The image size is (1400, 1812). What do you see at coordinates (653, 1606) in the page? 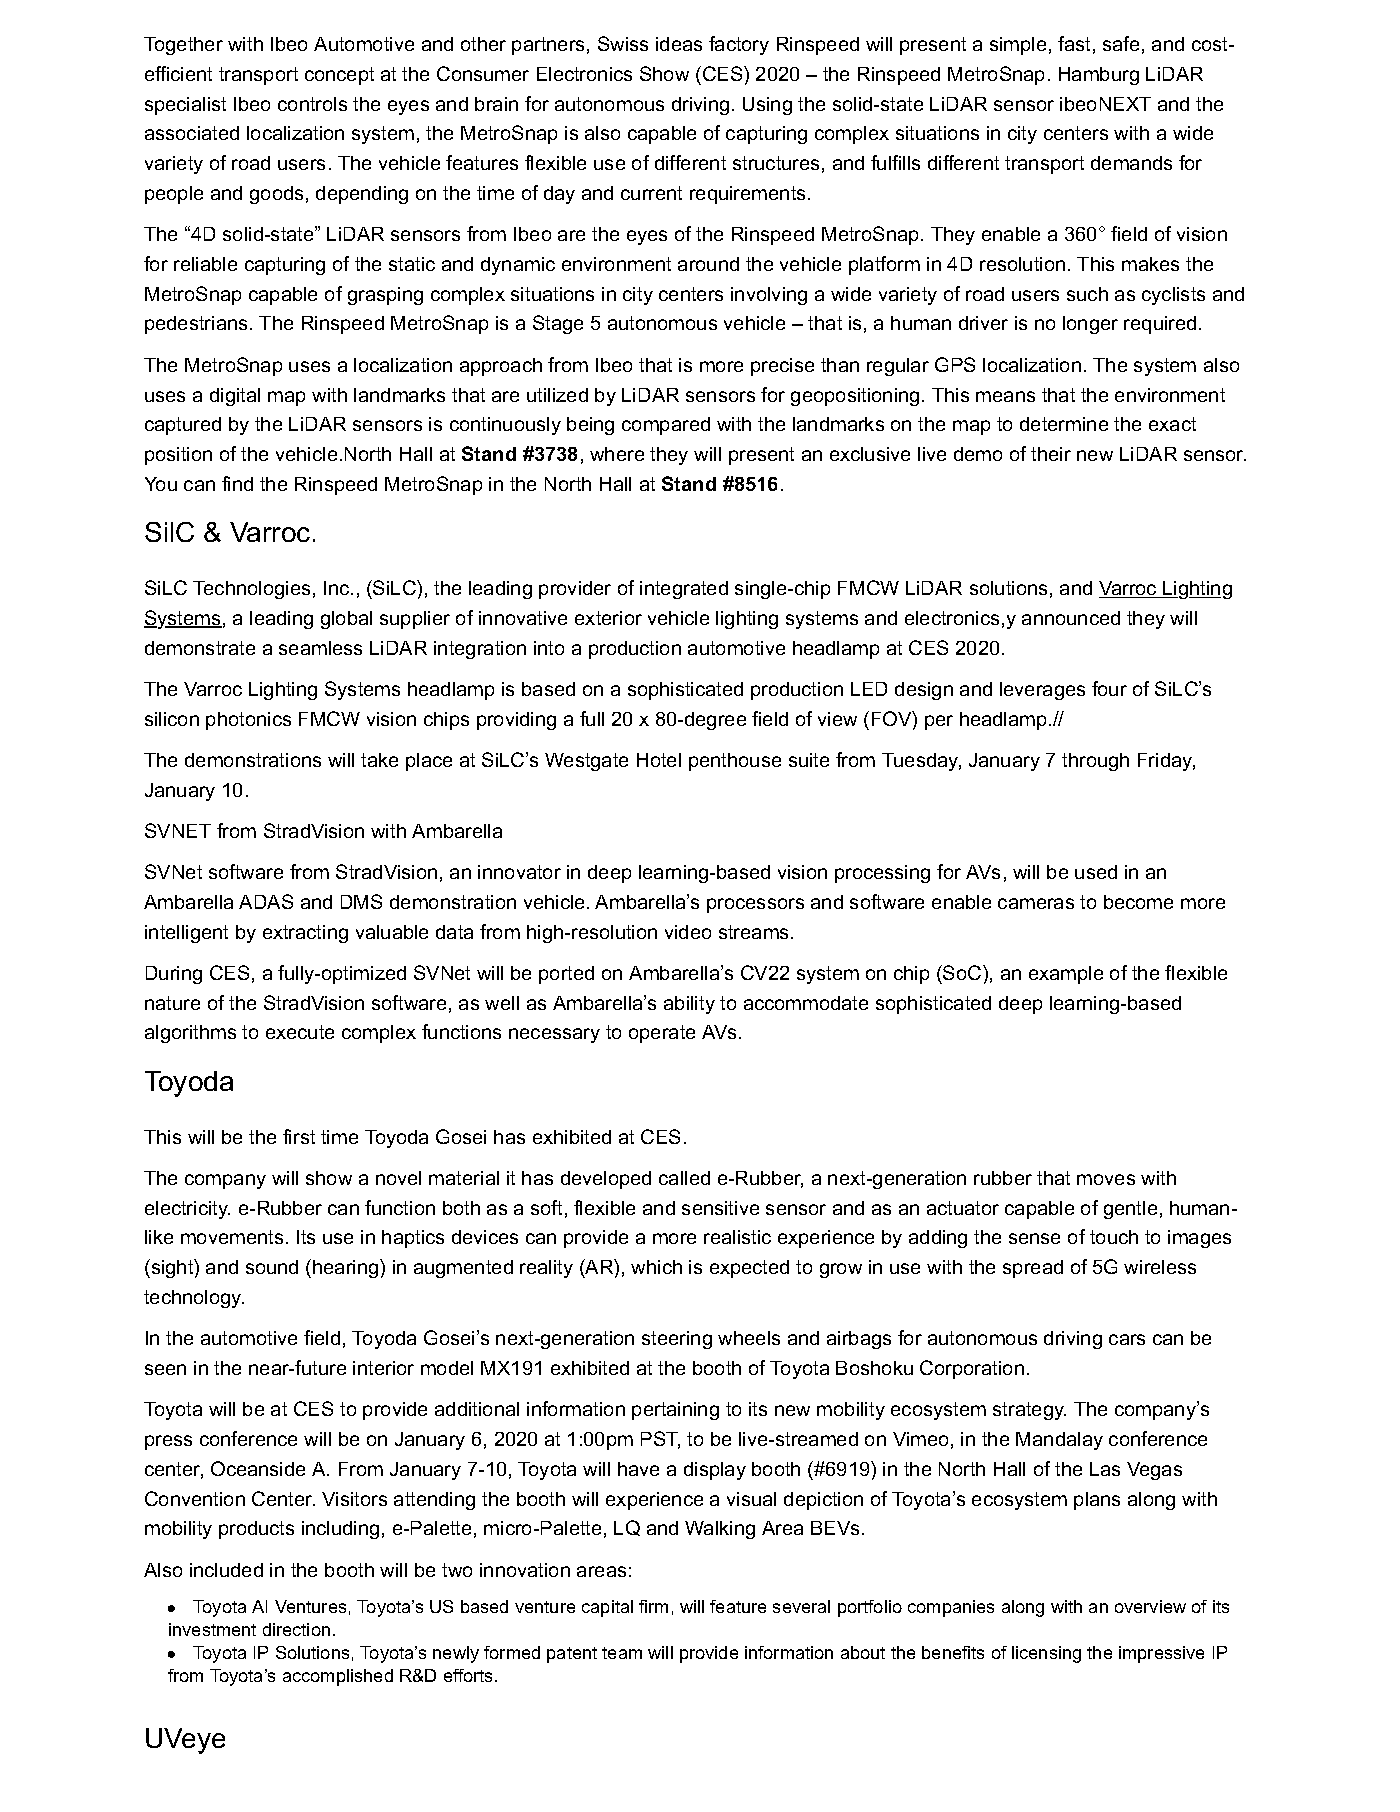
I see `firm` at bounding box center [653, 1606].
